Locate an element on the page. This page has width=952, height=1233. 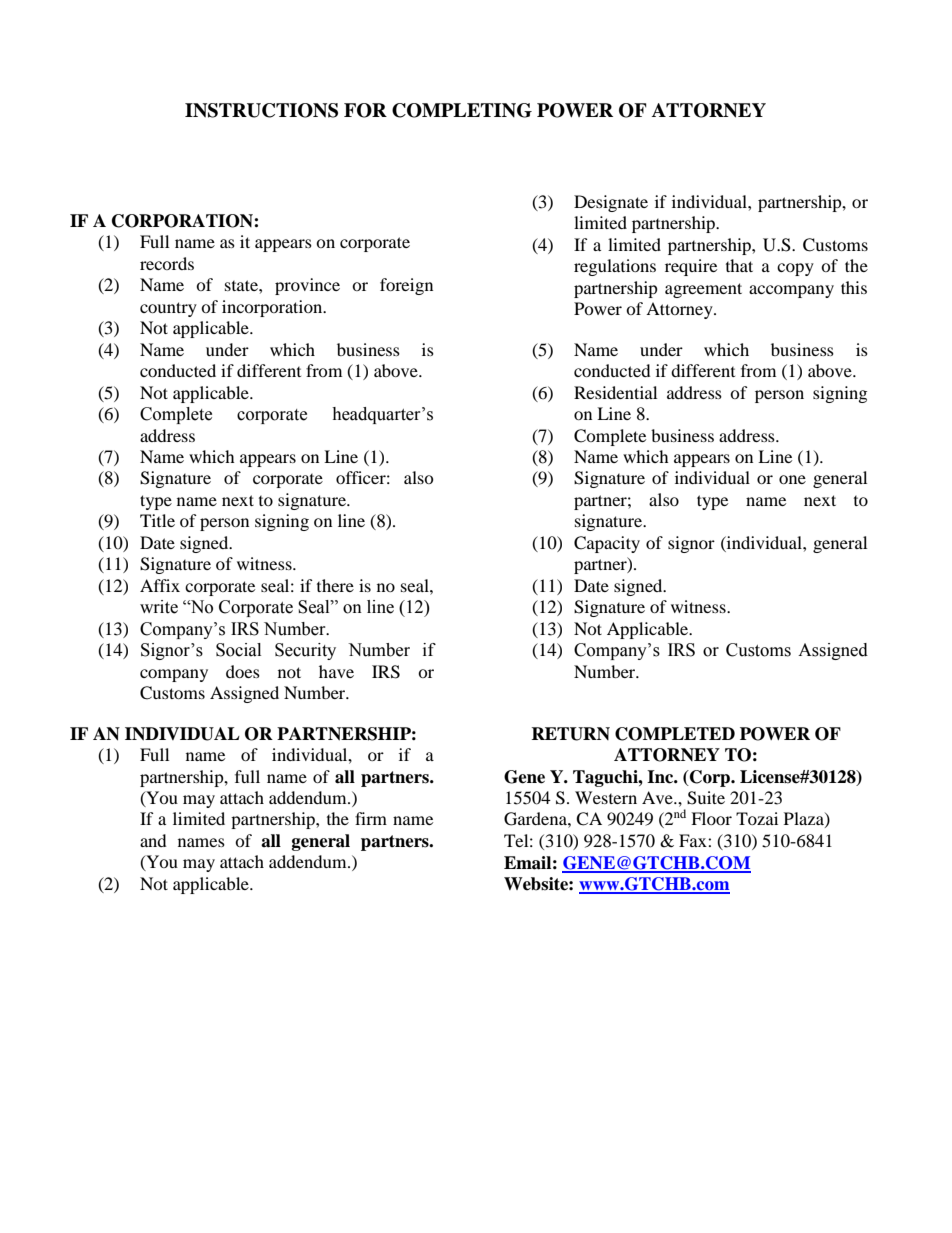
COMPLETING is located at coordinates (462, 110).
